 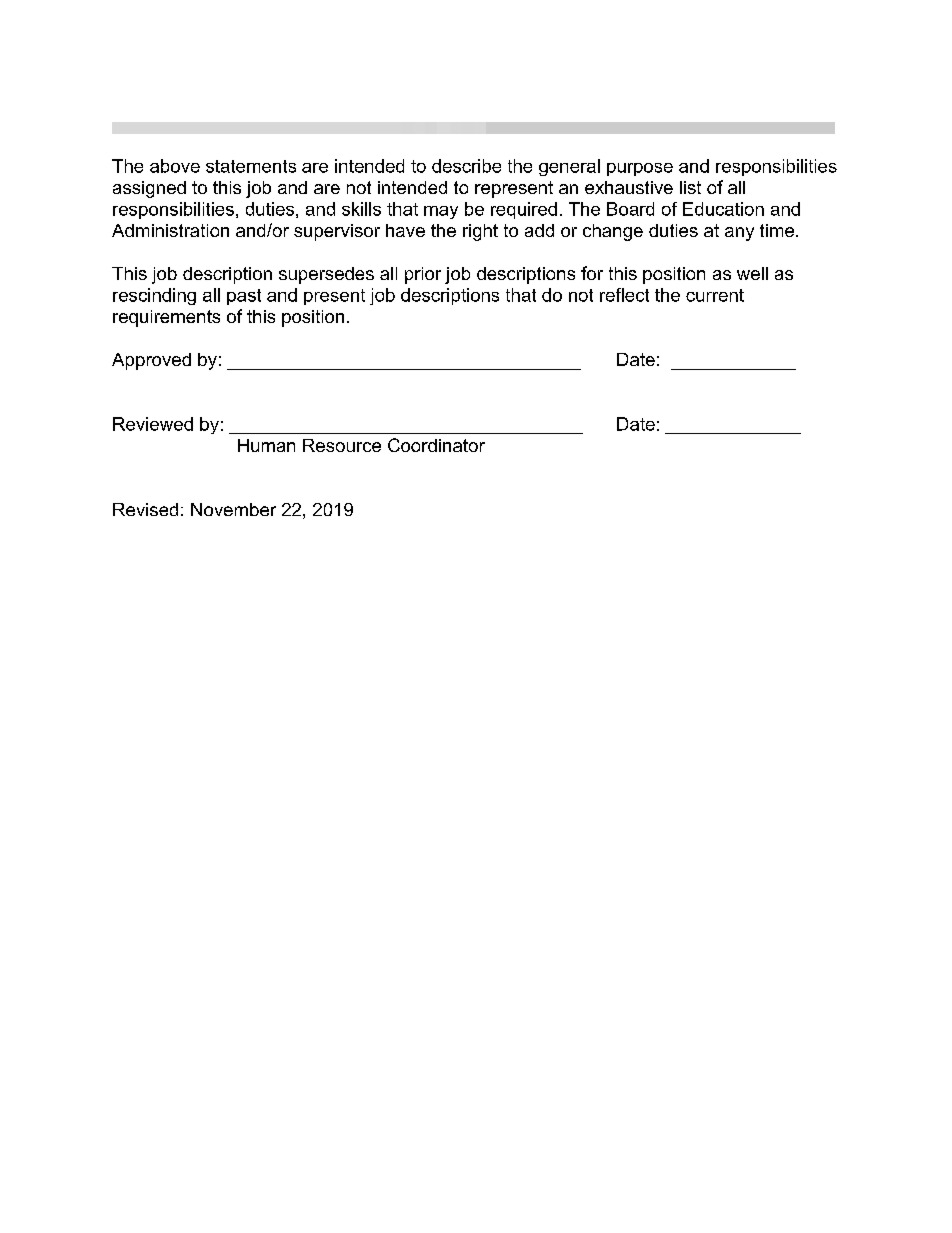 I want to click on November, so click(x=233, y=509).
